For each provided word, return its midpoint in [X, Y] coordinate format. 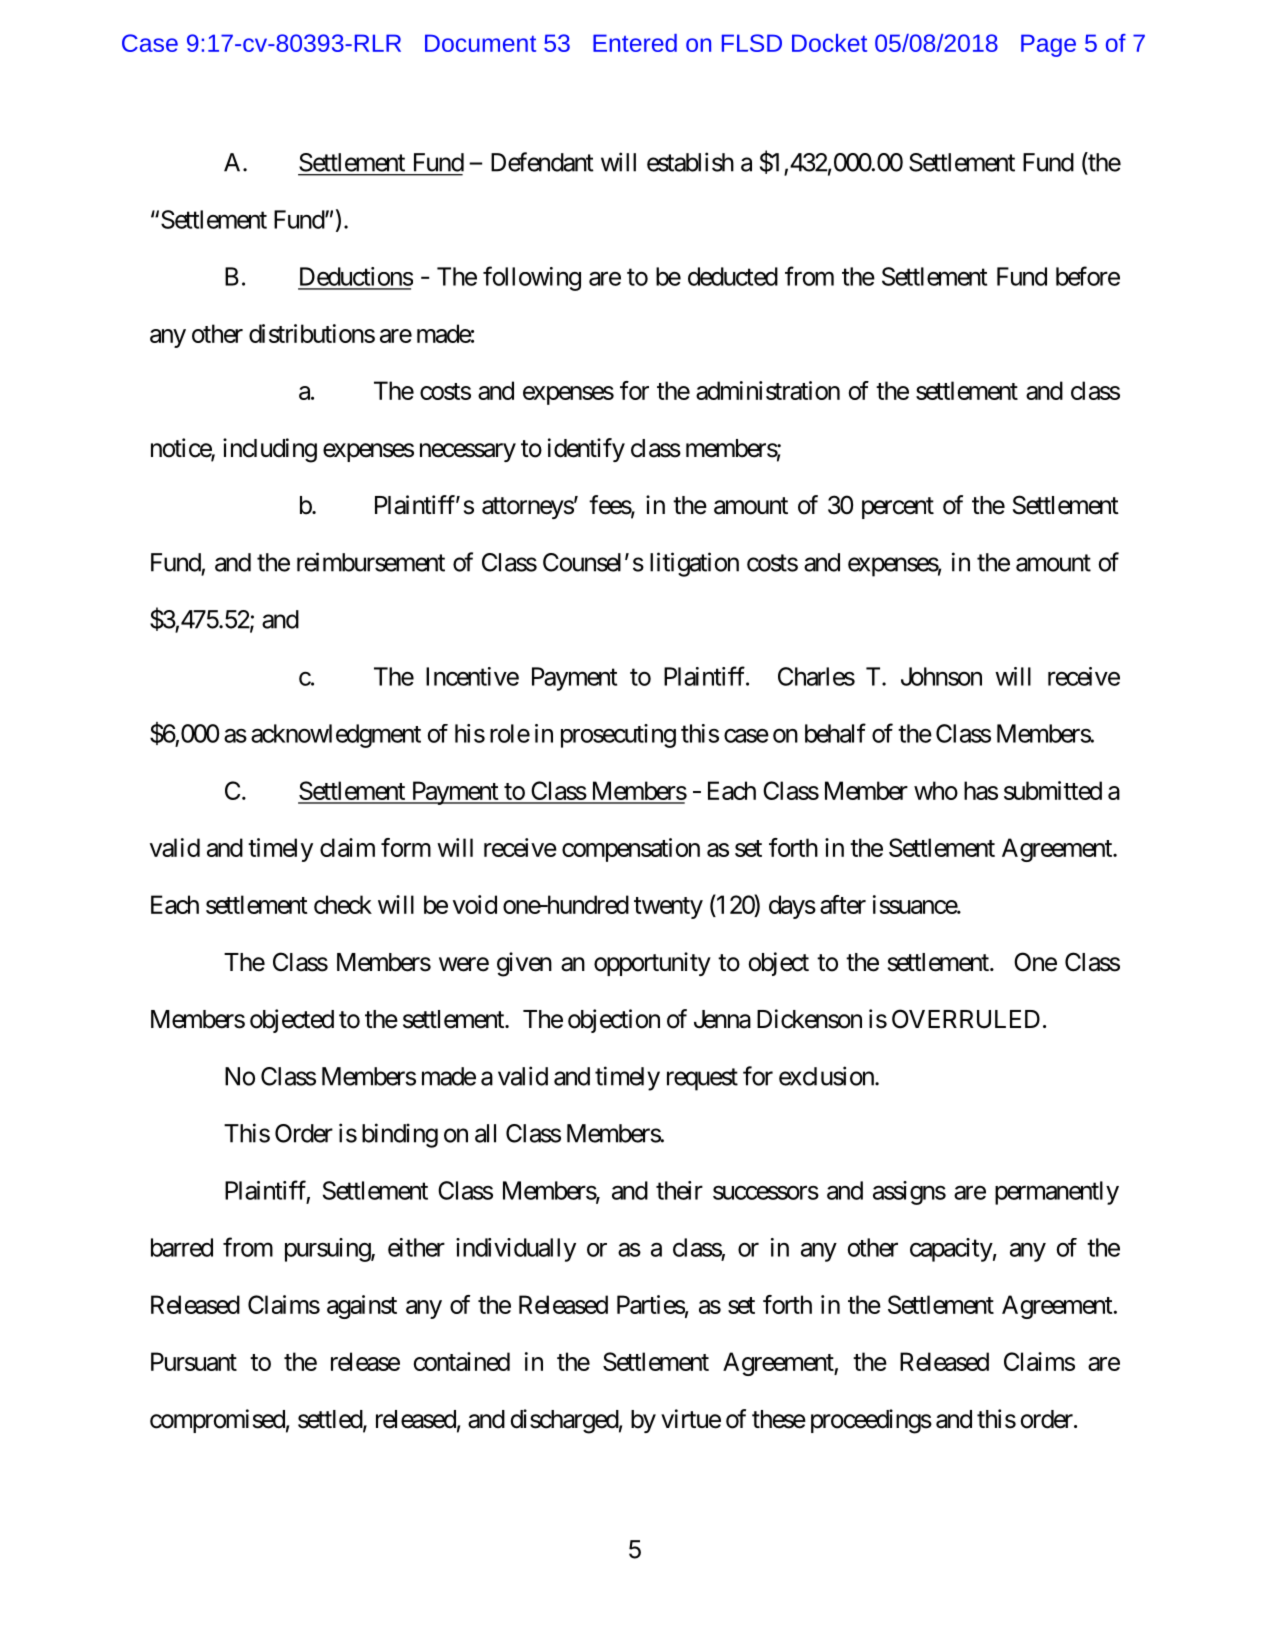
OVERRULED [966, 1019]
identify [586, 450]
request [702, 1079]
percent [898, 508]
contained [462, 1361]
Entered [635, 43]
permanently [1057, 1193]
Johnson [941, 676]
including [270, 450]
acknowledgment [336, 736]
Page [1048, 45]
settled [331, 1420]
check [343, 904]
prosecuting [618, 736]
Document [480, 43]
